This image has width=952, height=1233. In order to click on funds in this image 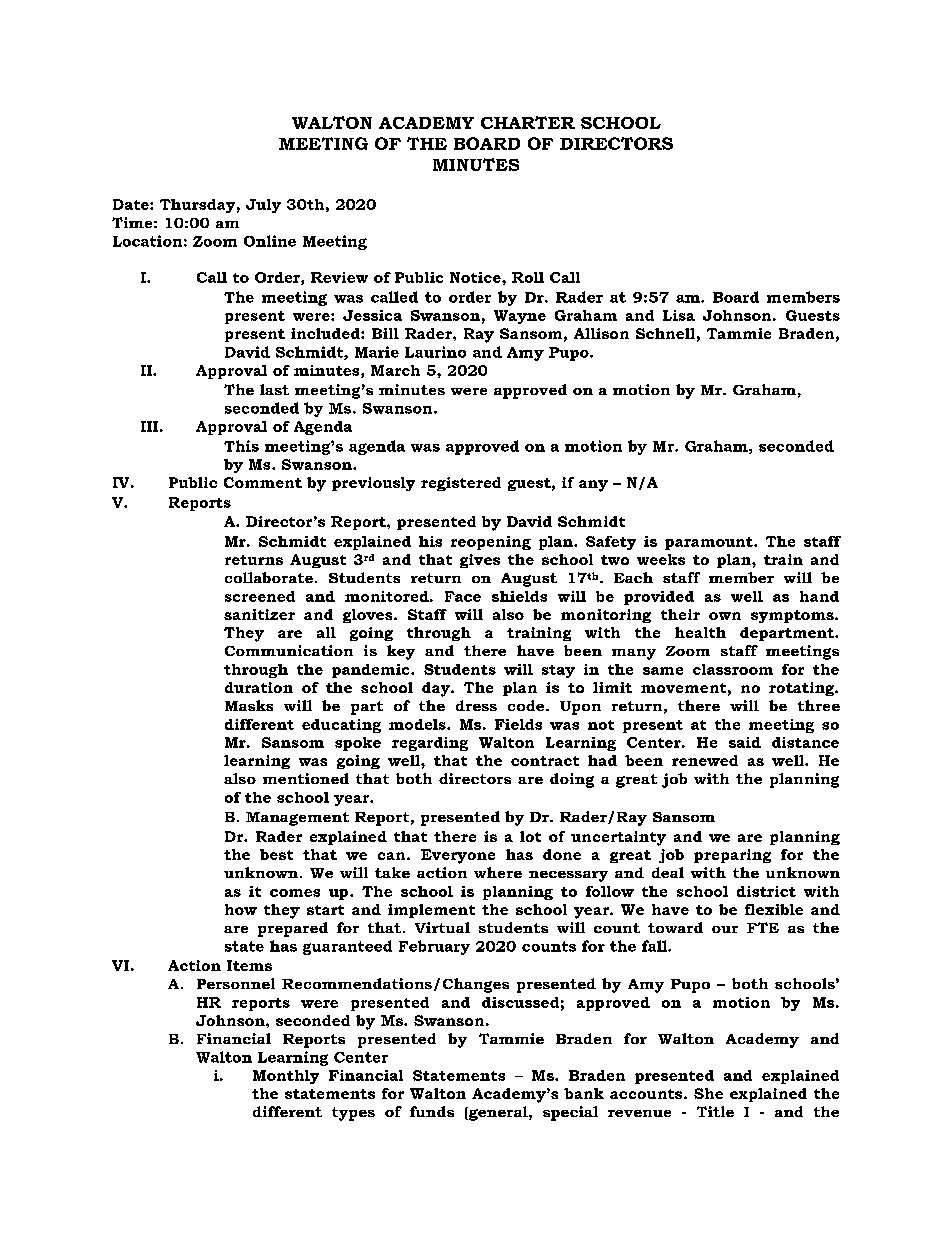, I will do `click(432, 1111)`.
